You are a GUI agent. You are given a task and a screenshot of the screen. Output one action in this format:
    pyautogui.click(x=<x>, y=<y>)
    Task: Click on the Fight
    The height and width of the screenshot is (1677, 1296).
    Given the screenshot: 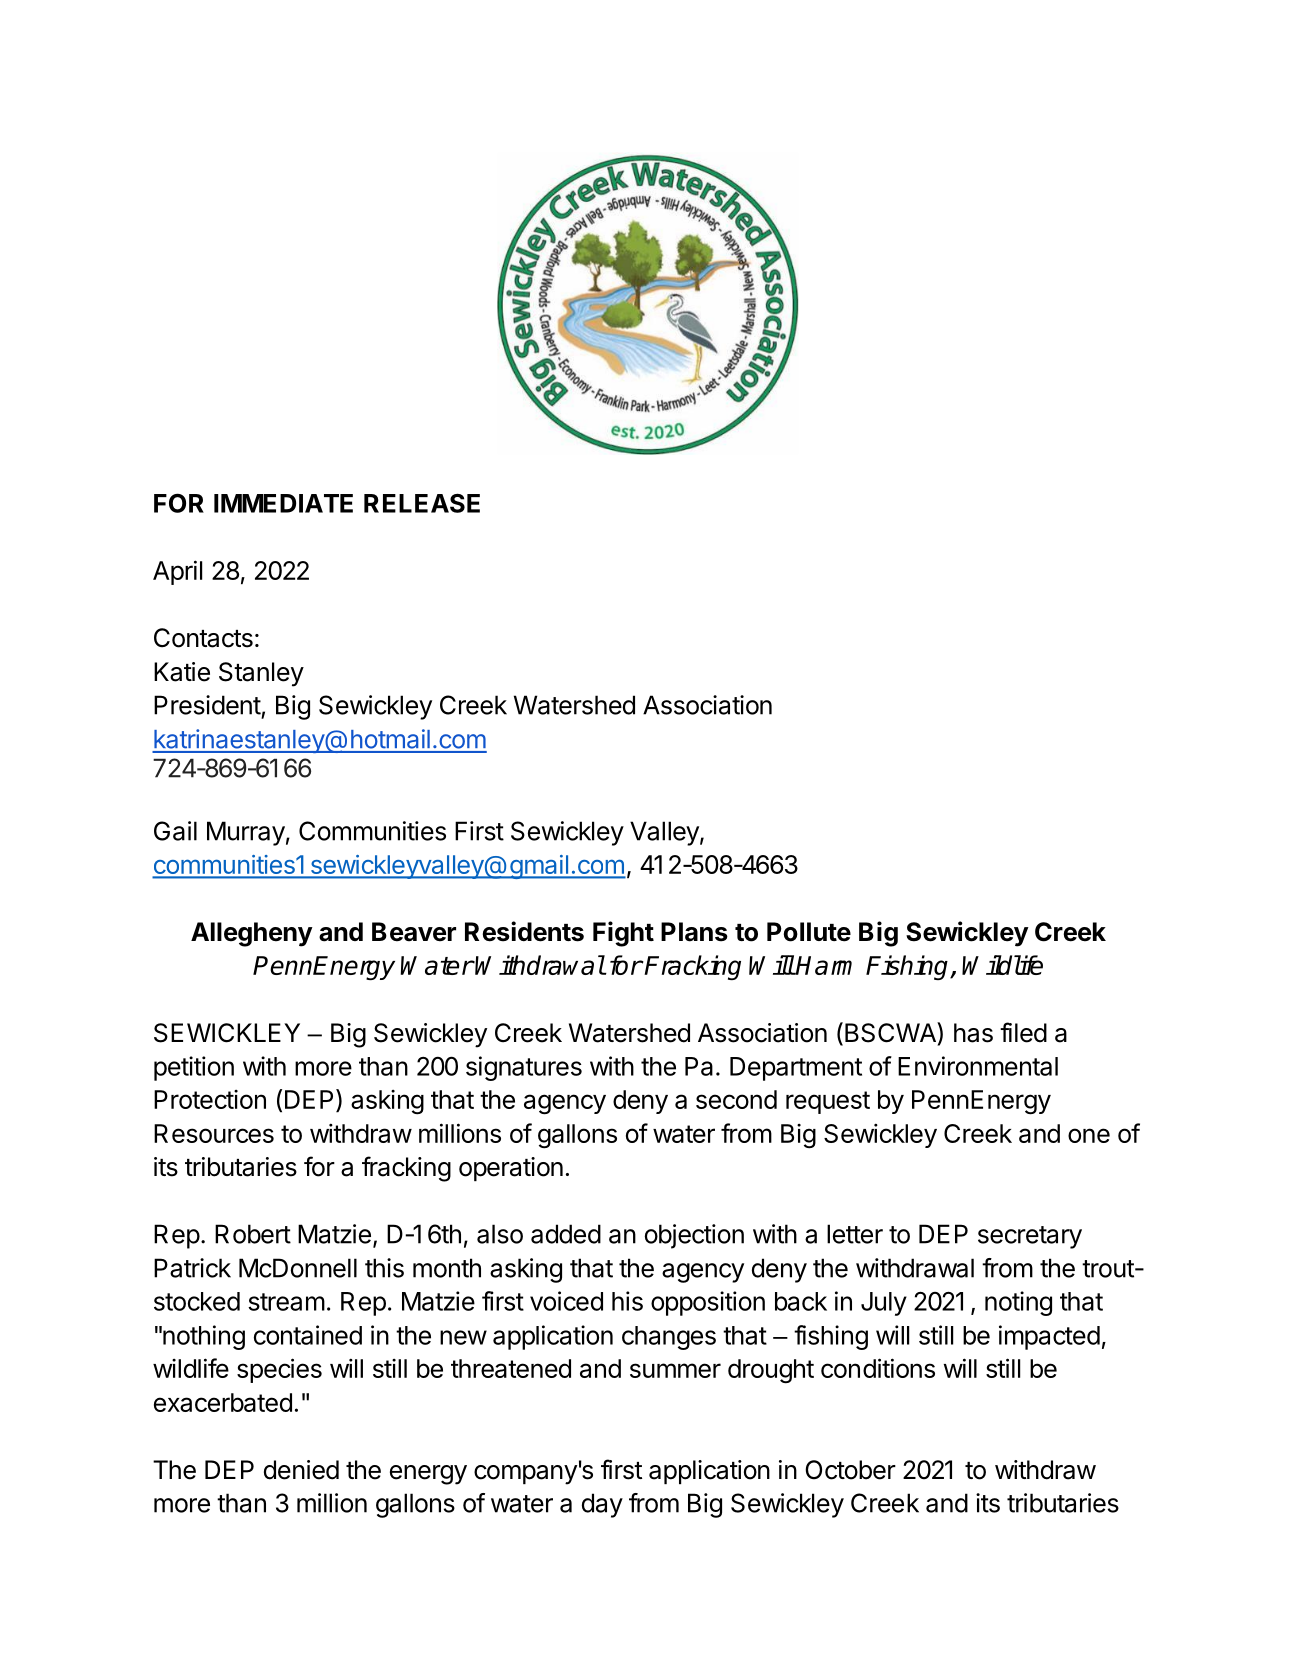 What is the action you would take?
    pyautogui.click(x=623, y=934)
